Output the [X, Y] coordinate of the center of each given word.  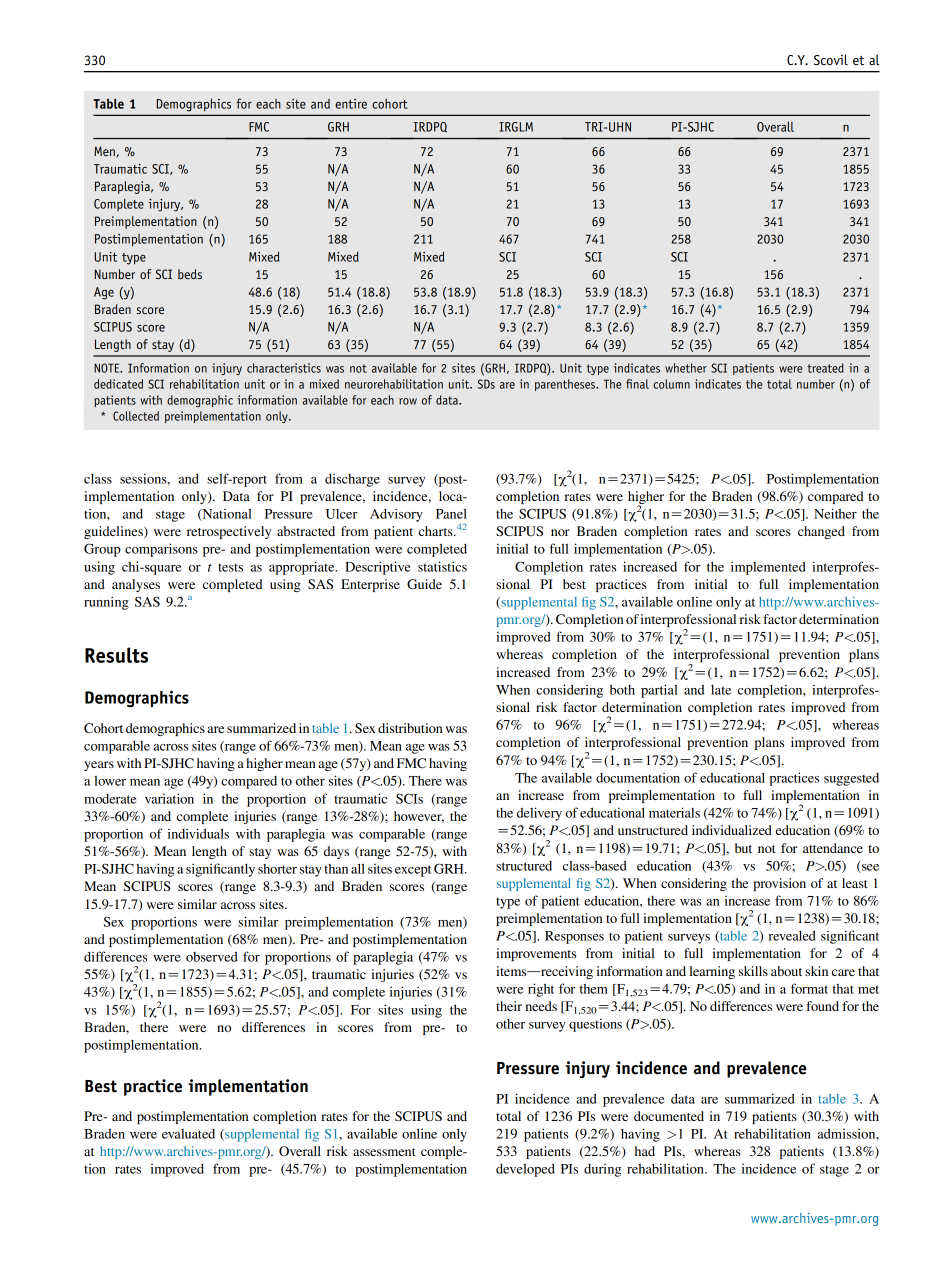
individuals [198, 833]
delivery [539, 814]
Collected [136, 416]
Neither [835, 513]
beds [190, 274]
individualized [732, 830]
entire [351, 104]
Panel [451, 513]
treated [825, 368]
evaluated [188, 1134]
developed [525, 1170]
